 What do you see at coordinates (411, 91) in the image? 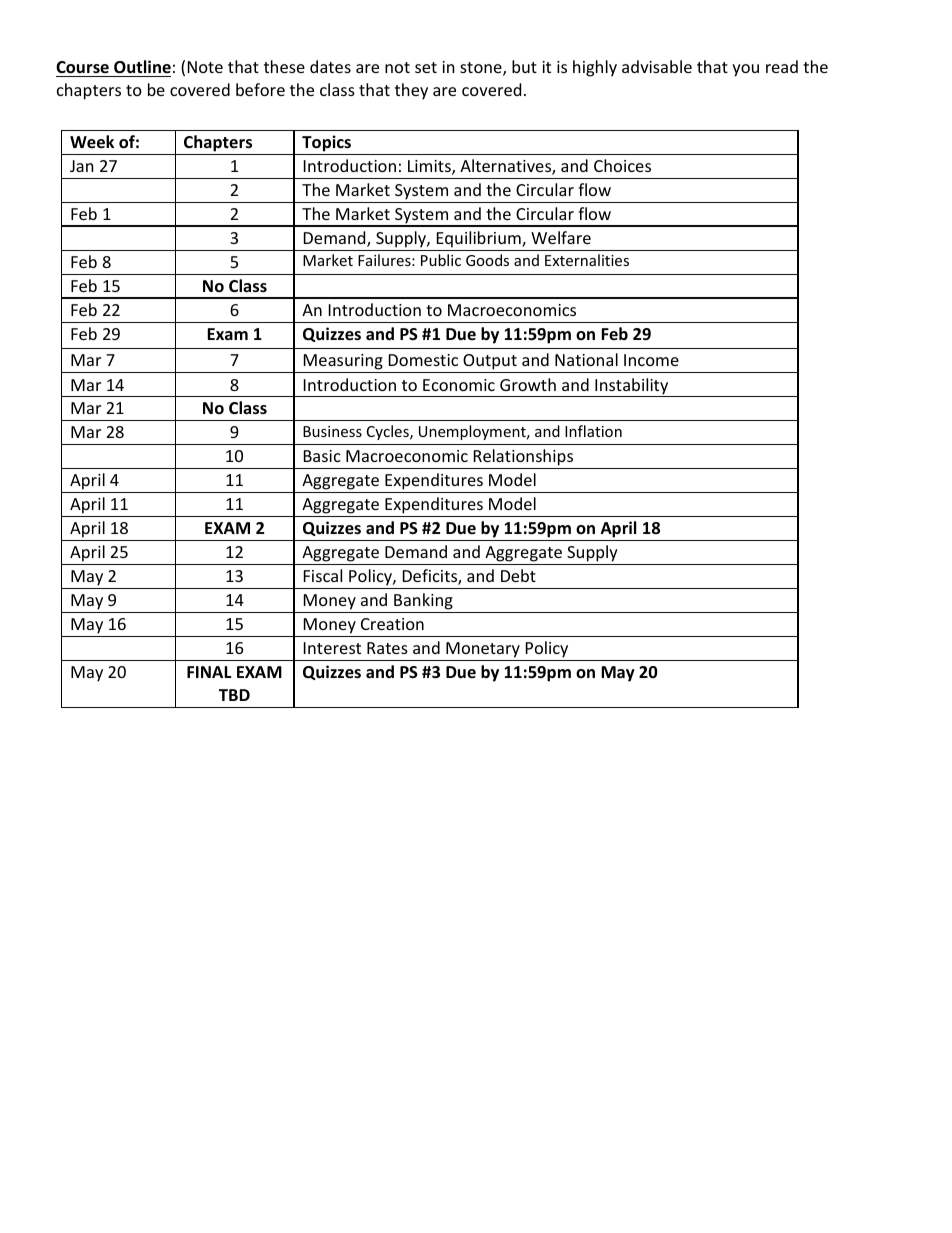
I see `they` at bounding box center [411, 91].
